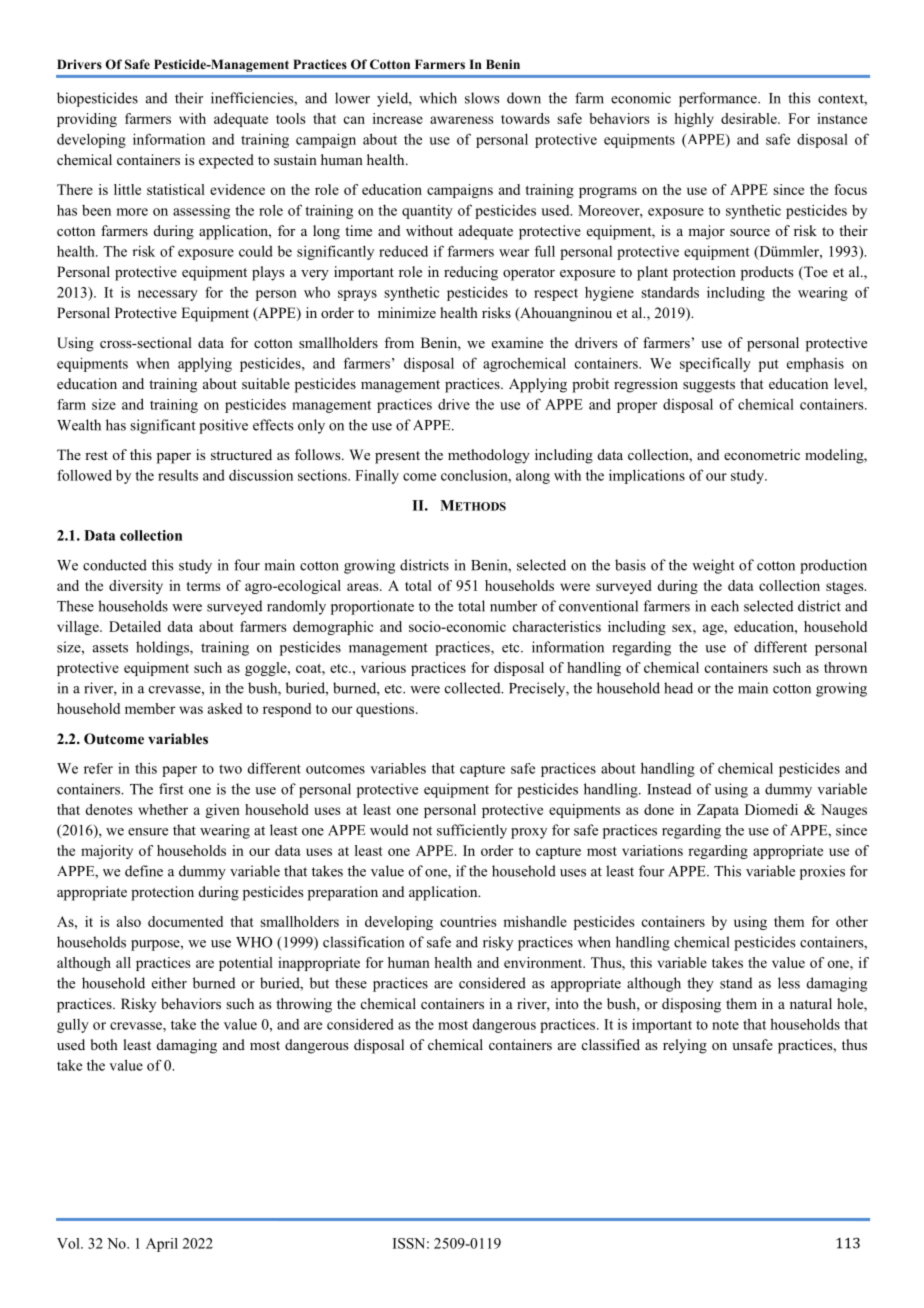  What do you see at coordinates (474, 688) in the image?
I see `collected` at bounding box center [474, 688].
